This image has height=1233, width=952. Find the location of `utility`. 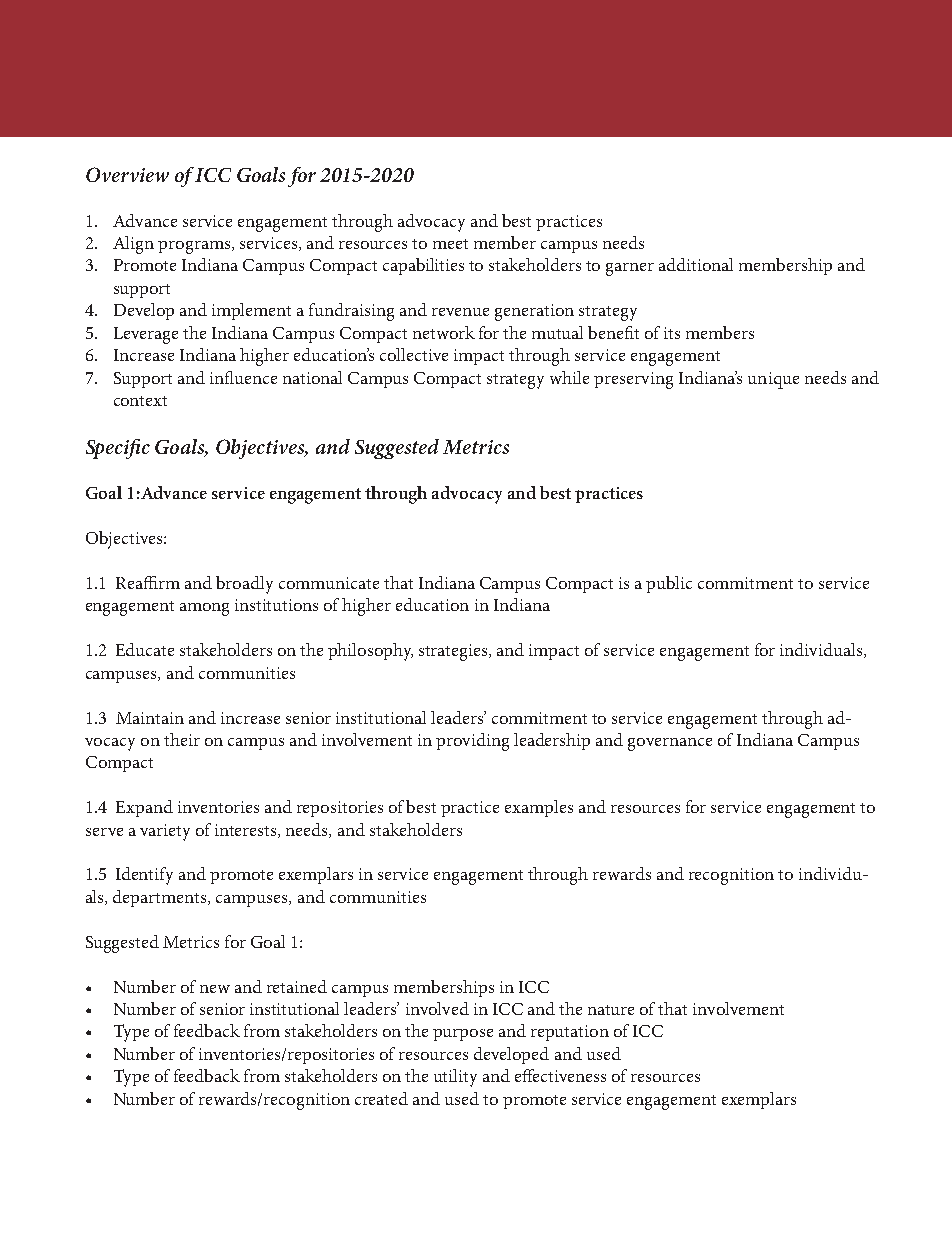

utility is located at coordinates (455, 1078).
